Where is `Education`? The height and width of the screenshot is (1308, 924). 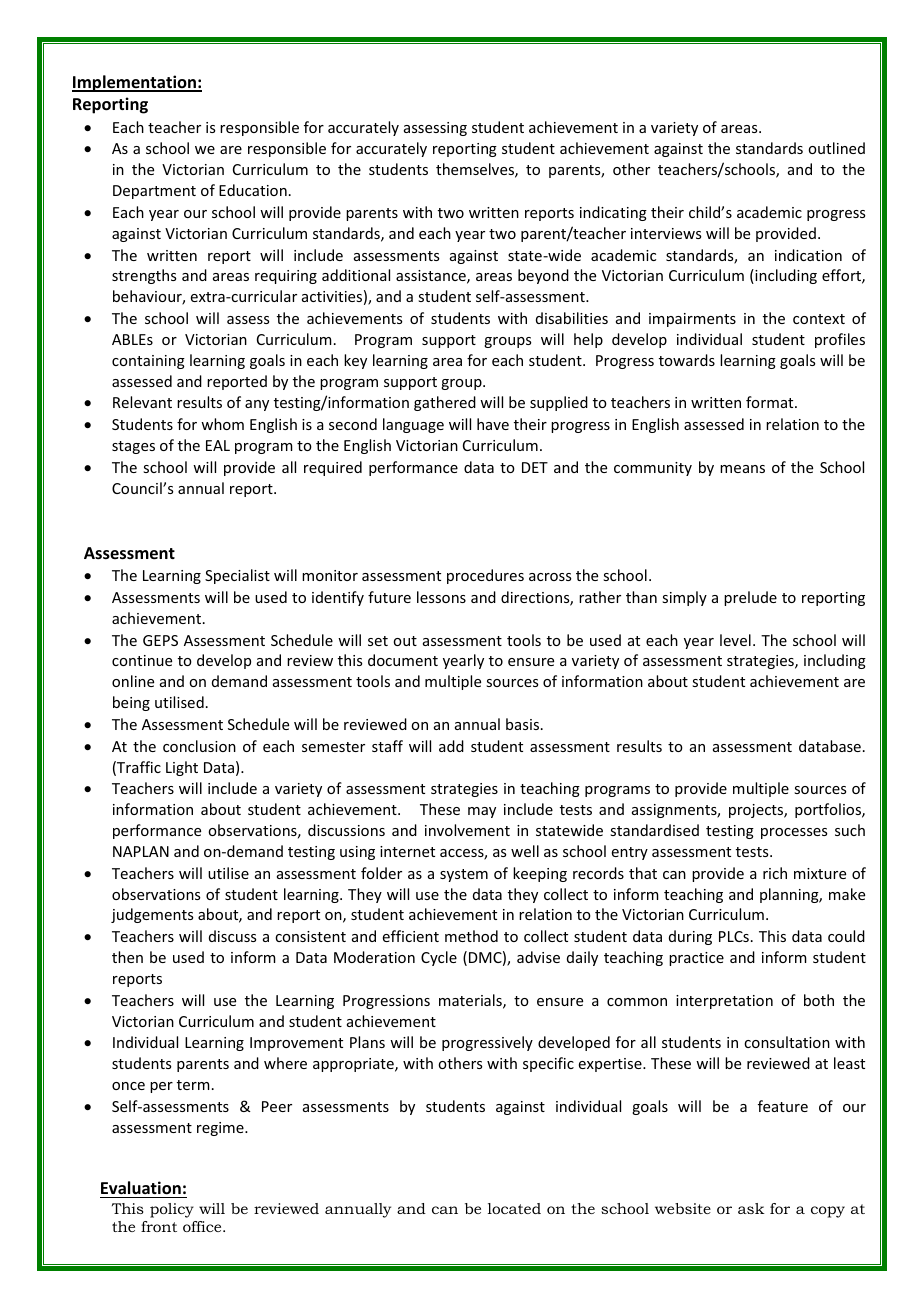 Education is located at coordinates (253, 190).
